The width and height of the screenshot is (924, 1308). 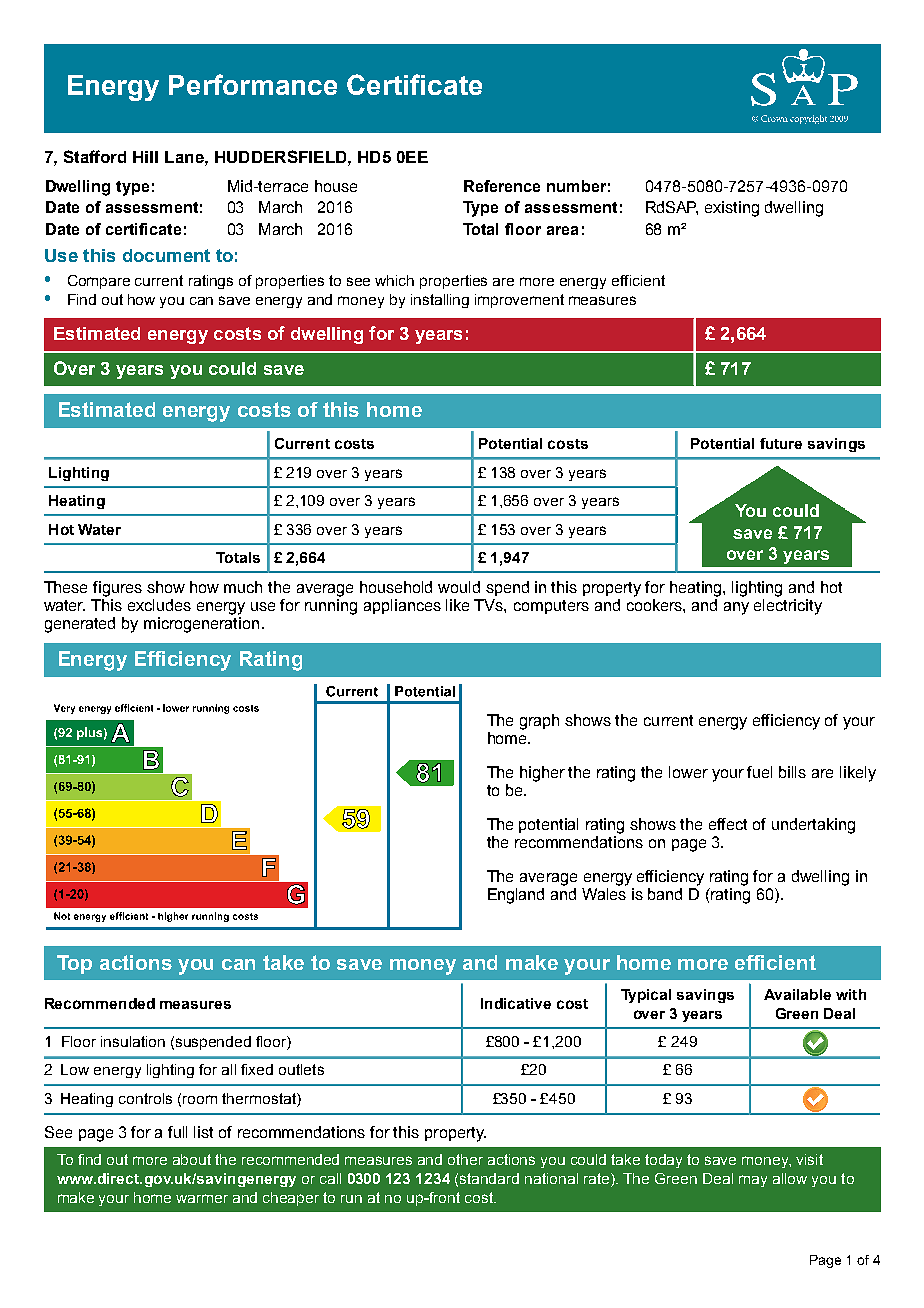 I want to click on England, so click(x=516, y=896).
